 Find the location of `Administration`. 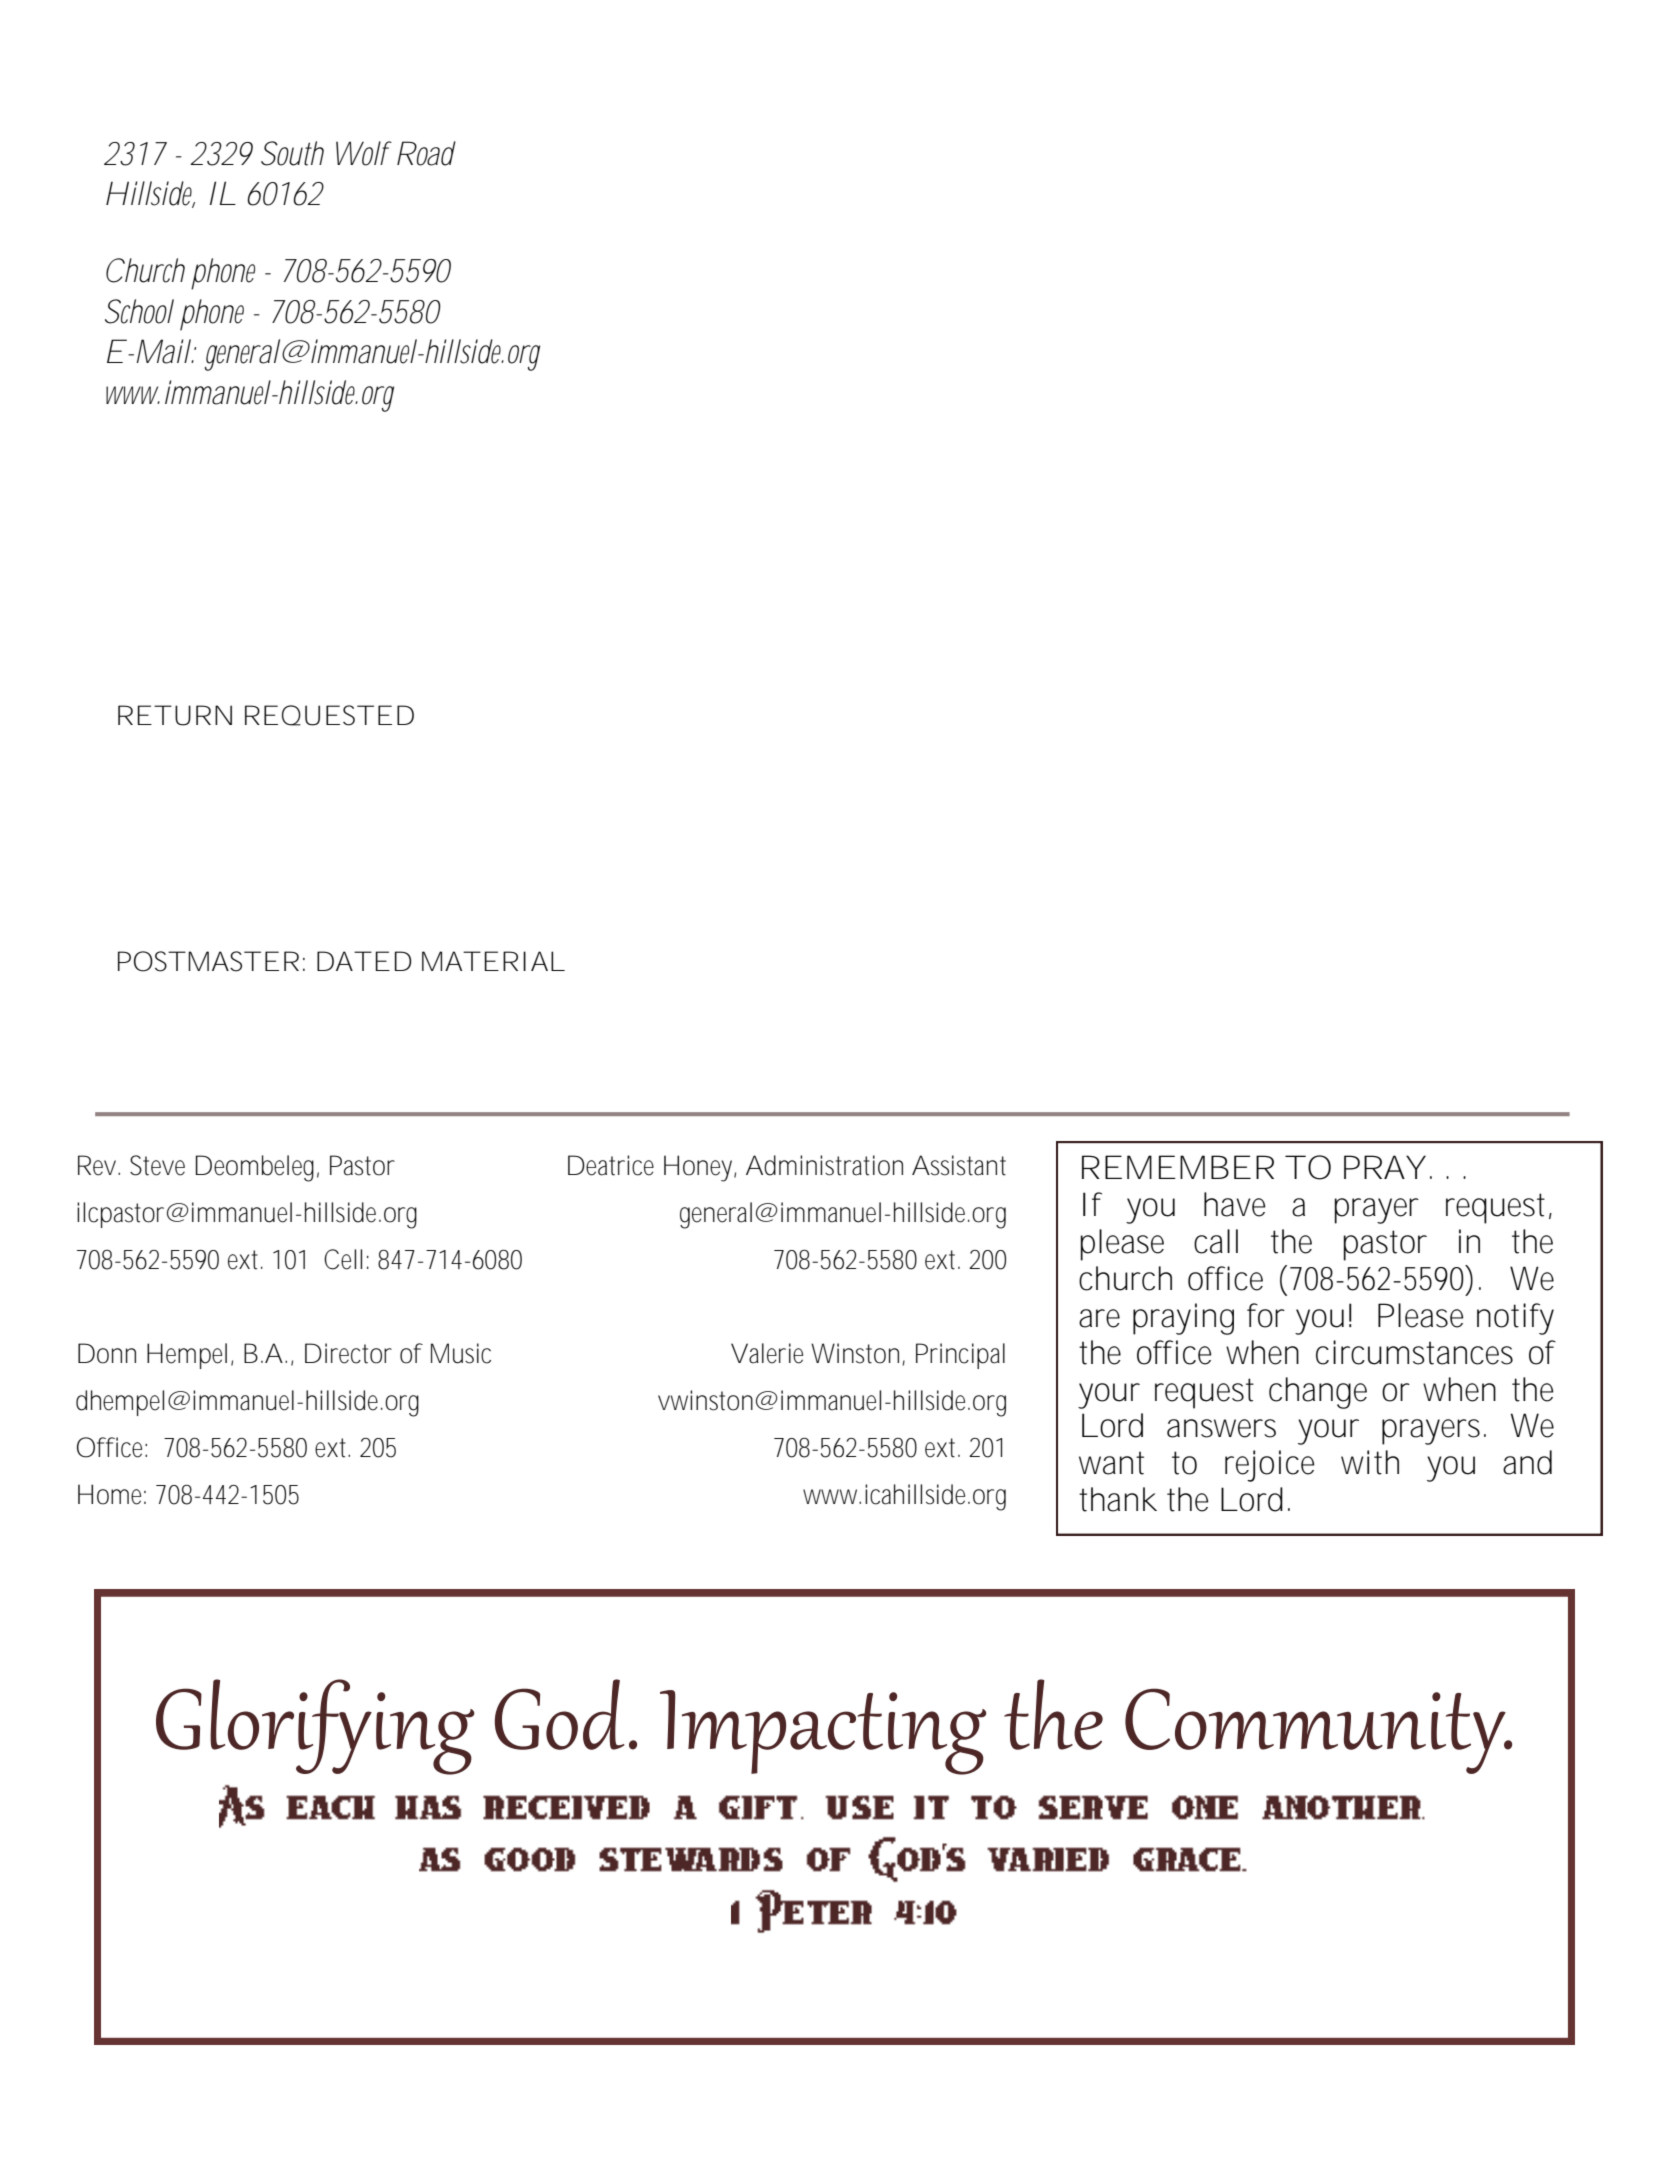

Administration is located at coordinates (824, 1165).
